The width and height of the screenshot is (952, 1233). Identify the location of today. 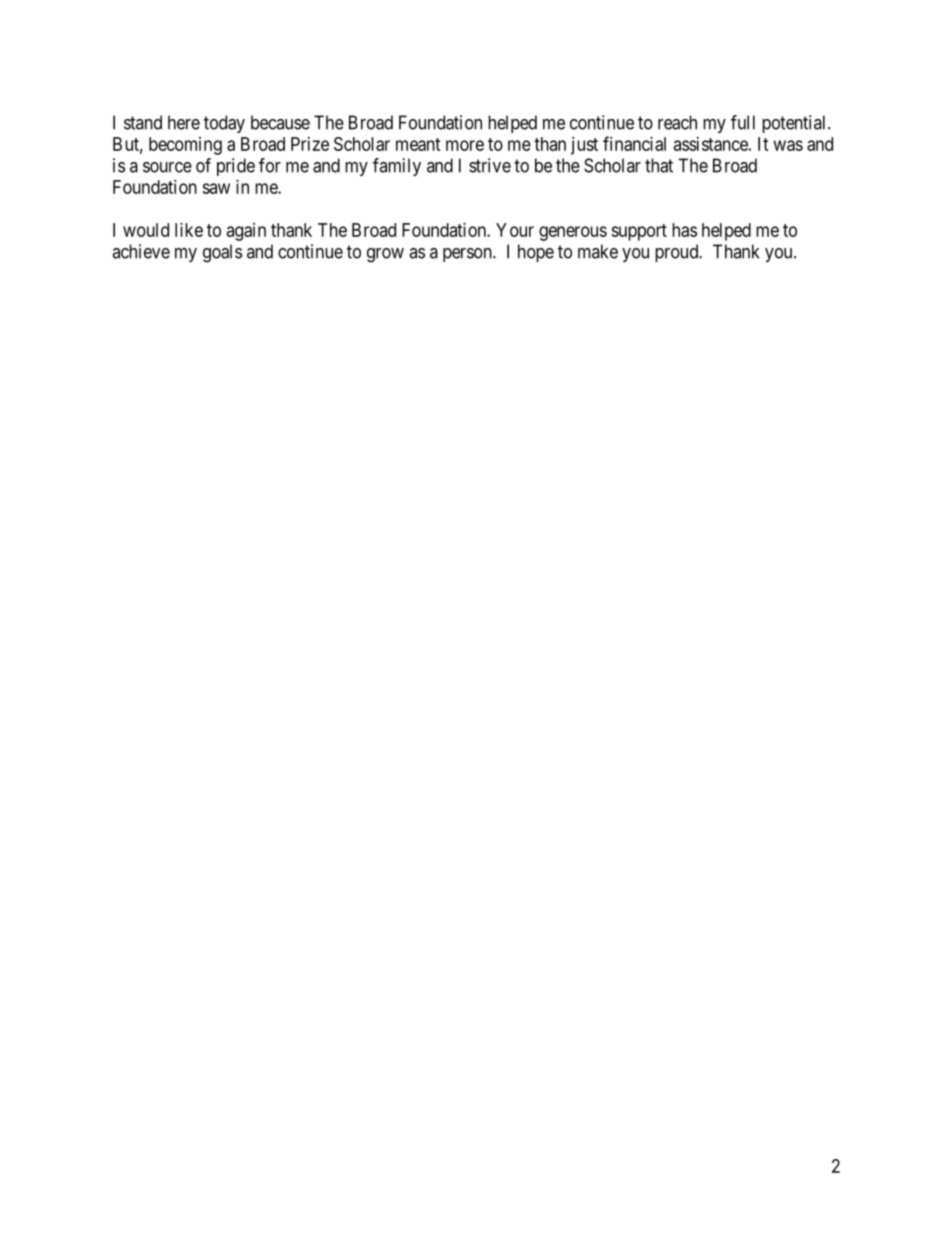
(224, 124).
